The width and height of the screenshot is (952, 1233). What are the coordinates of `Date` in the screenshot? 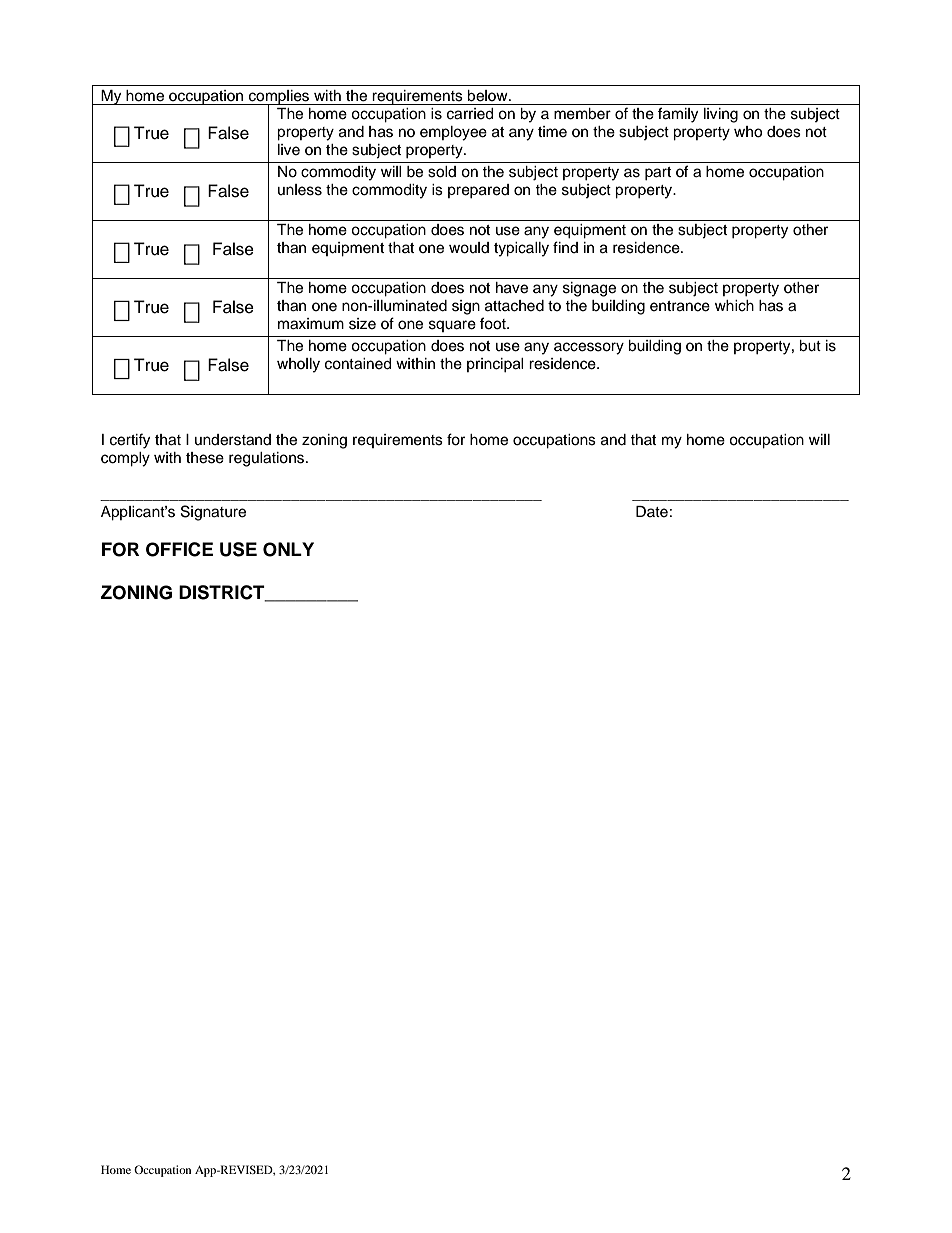 It's located at (652, 512).
